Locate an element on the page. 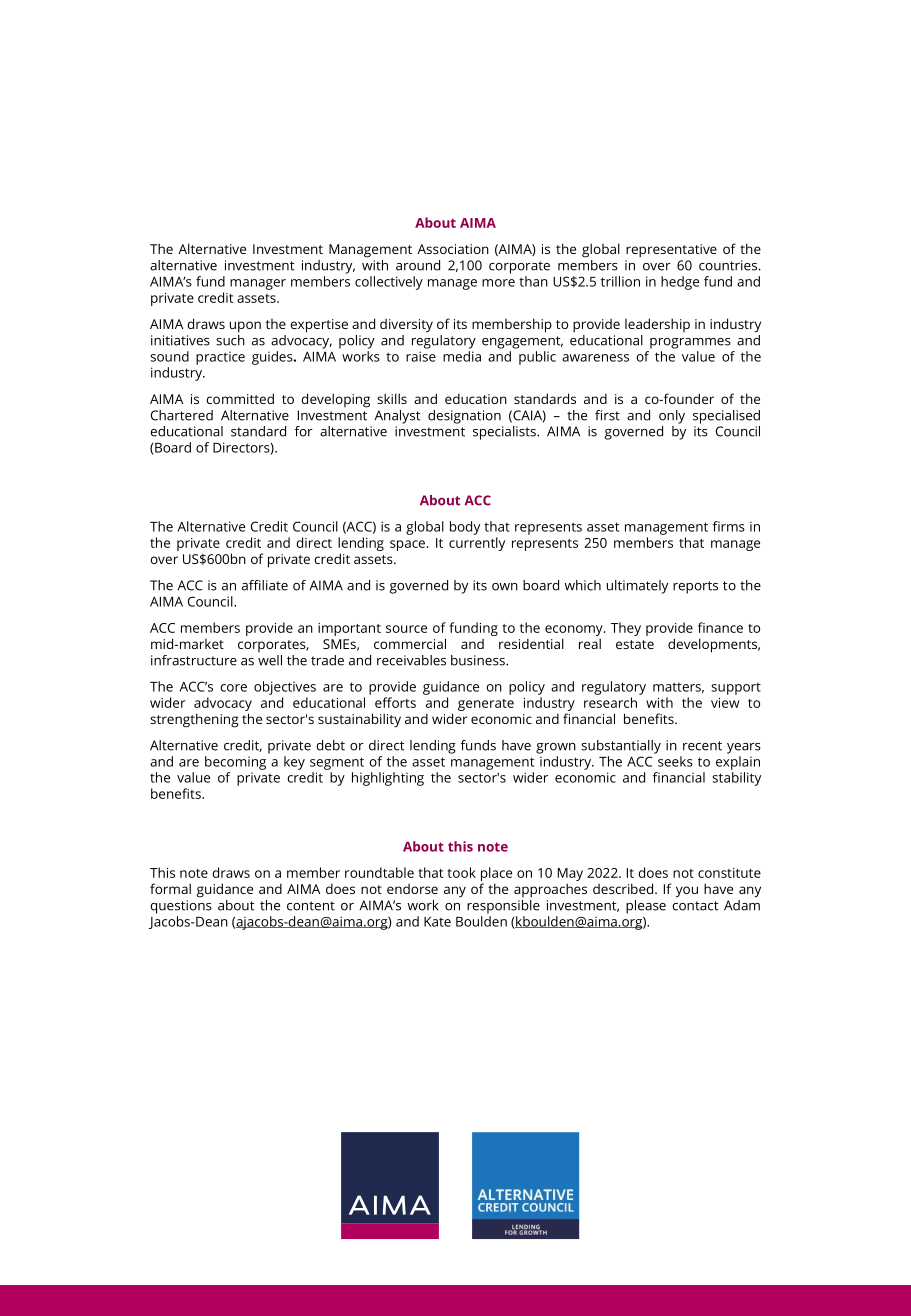  firms is located at coordinates (729, 526).
